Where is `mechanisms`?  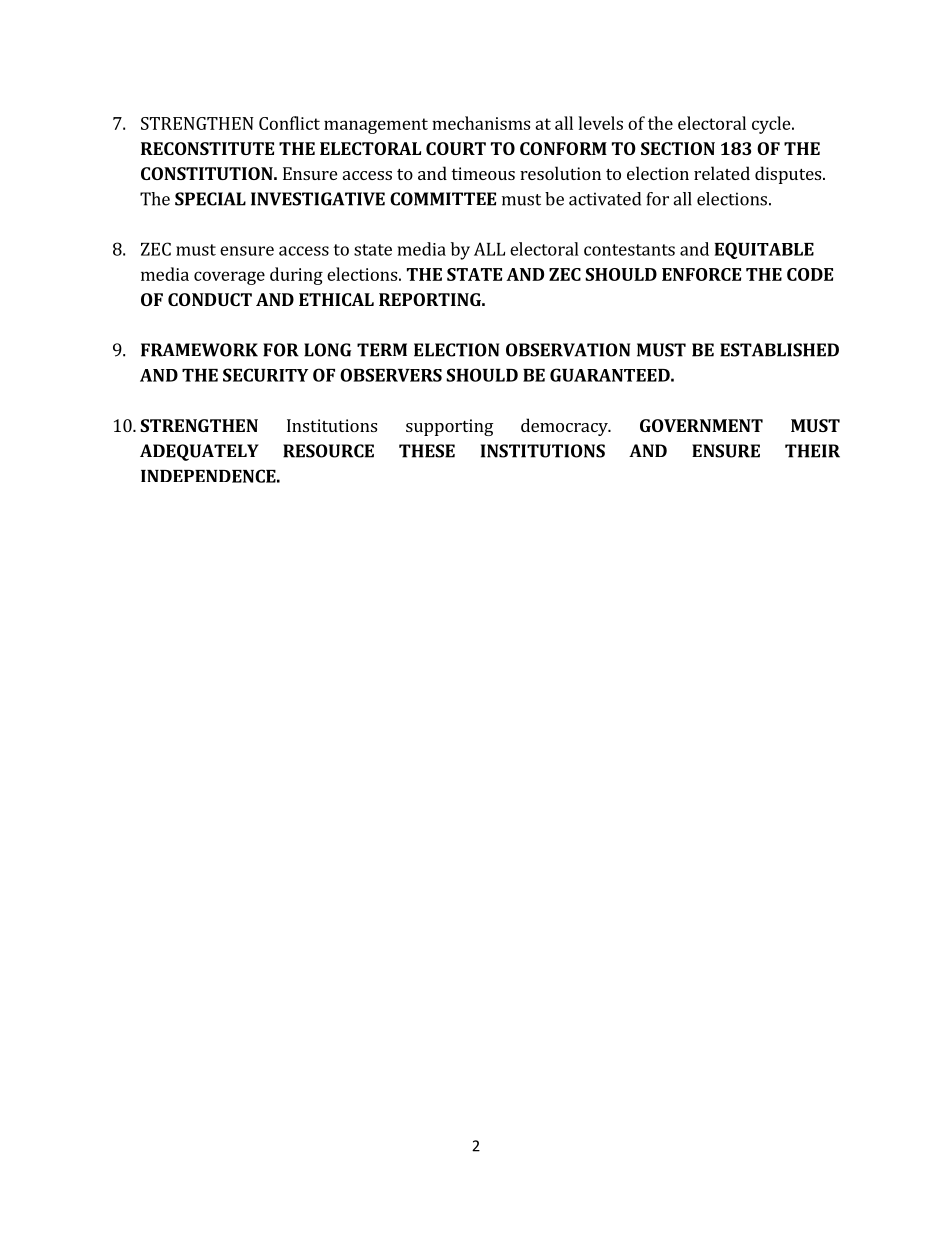
mechanisms is located at coordinates (481, 123).
